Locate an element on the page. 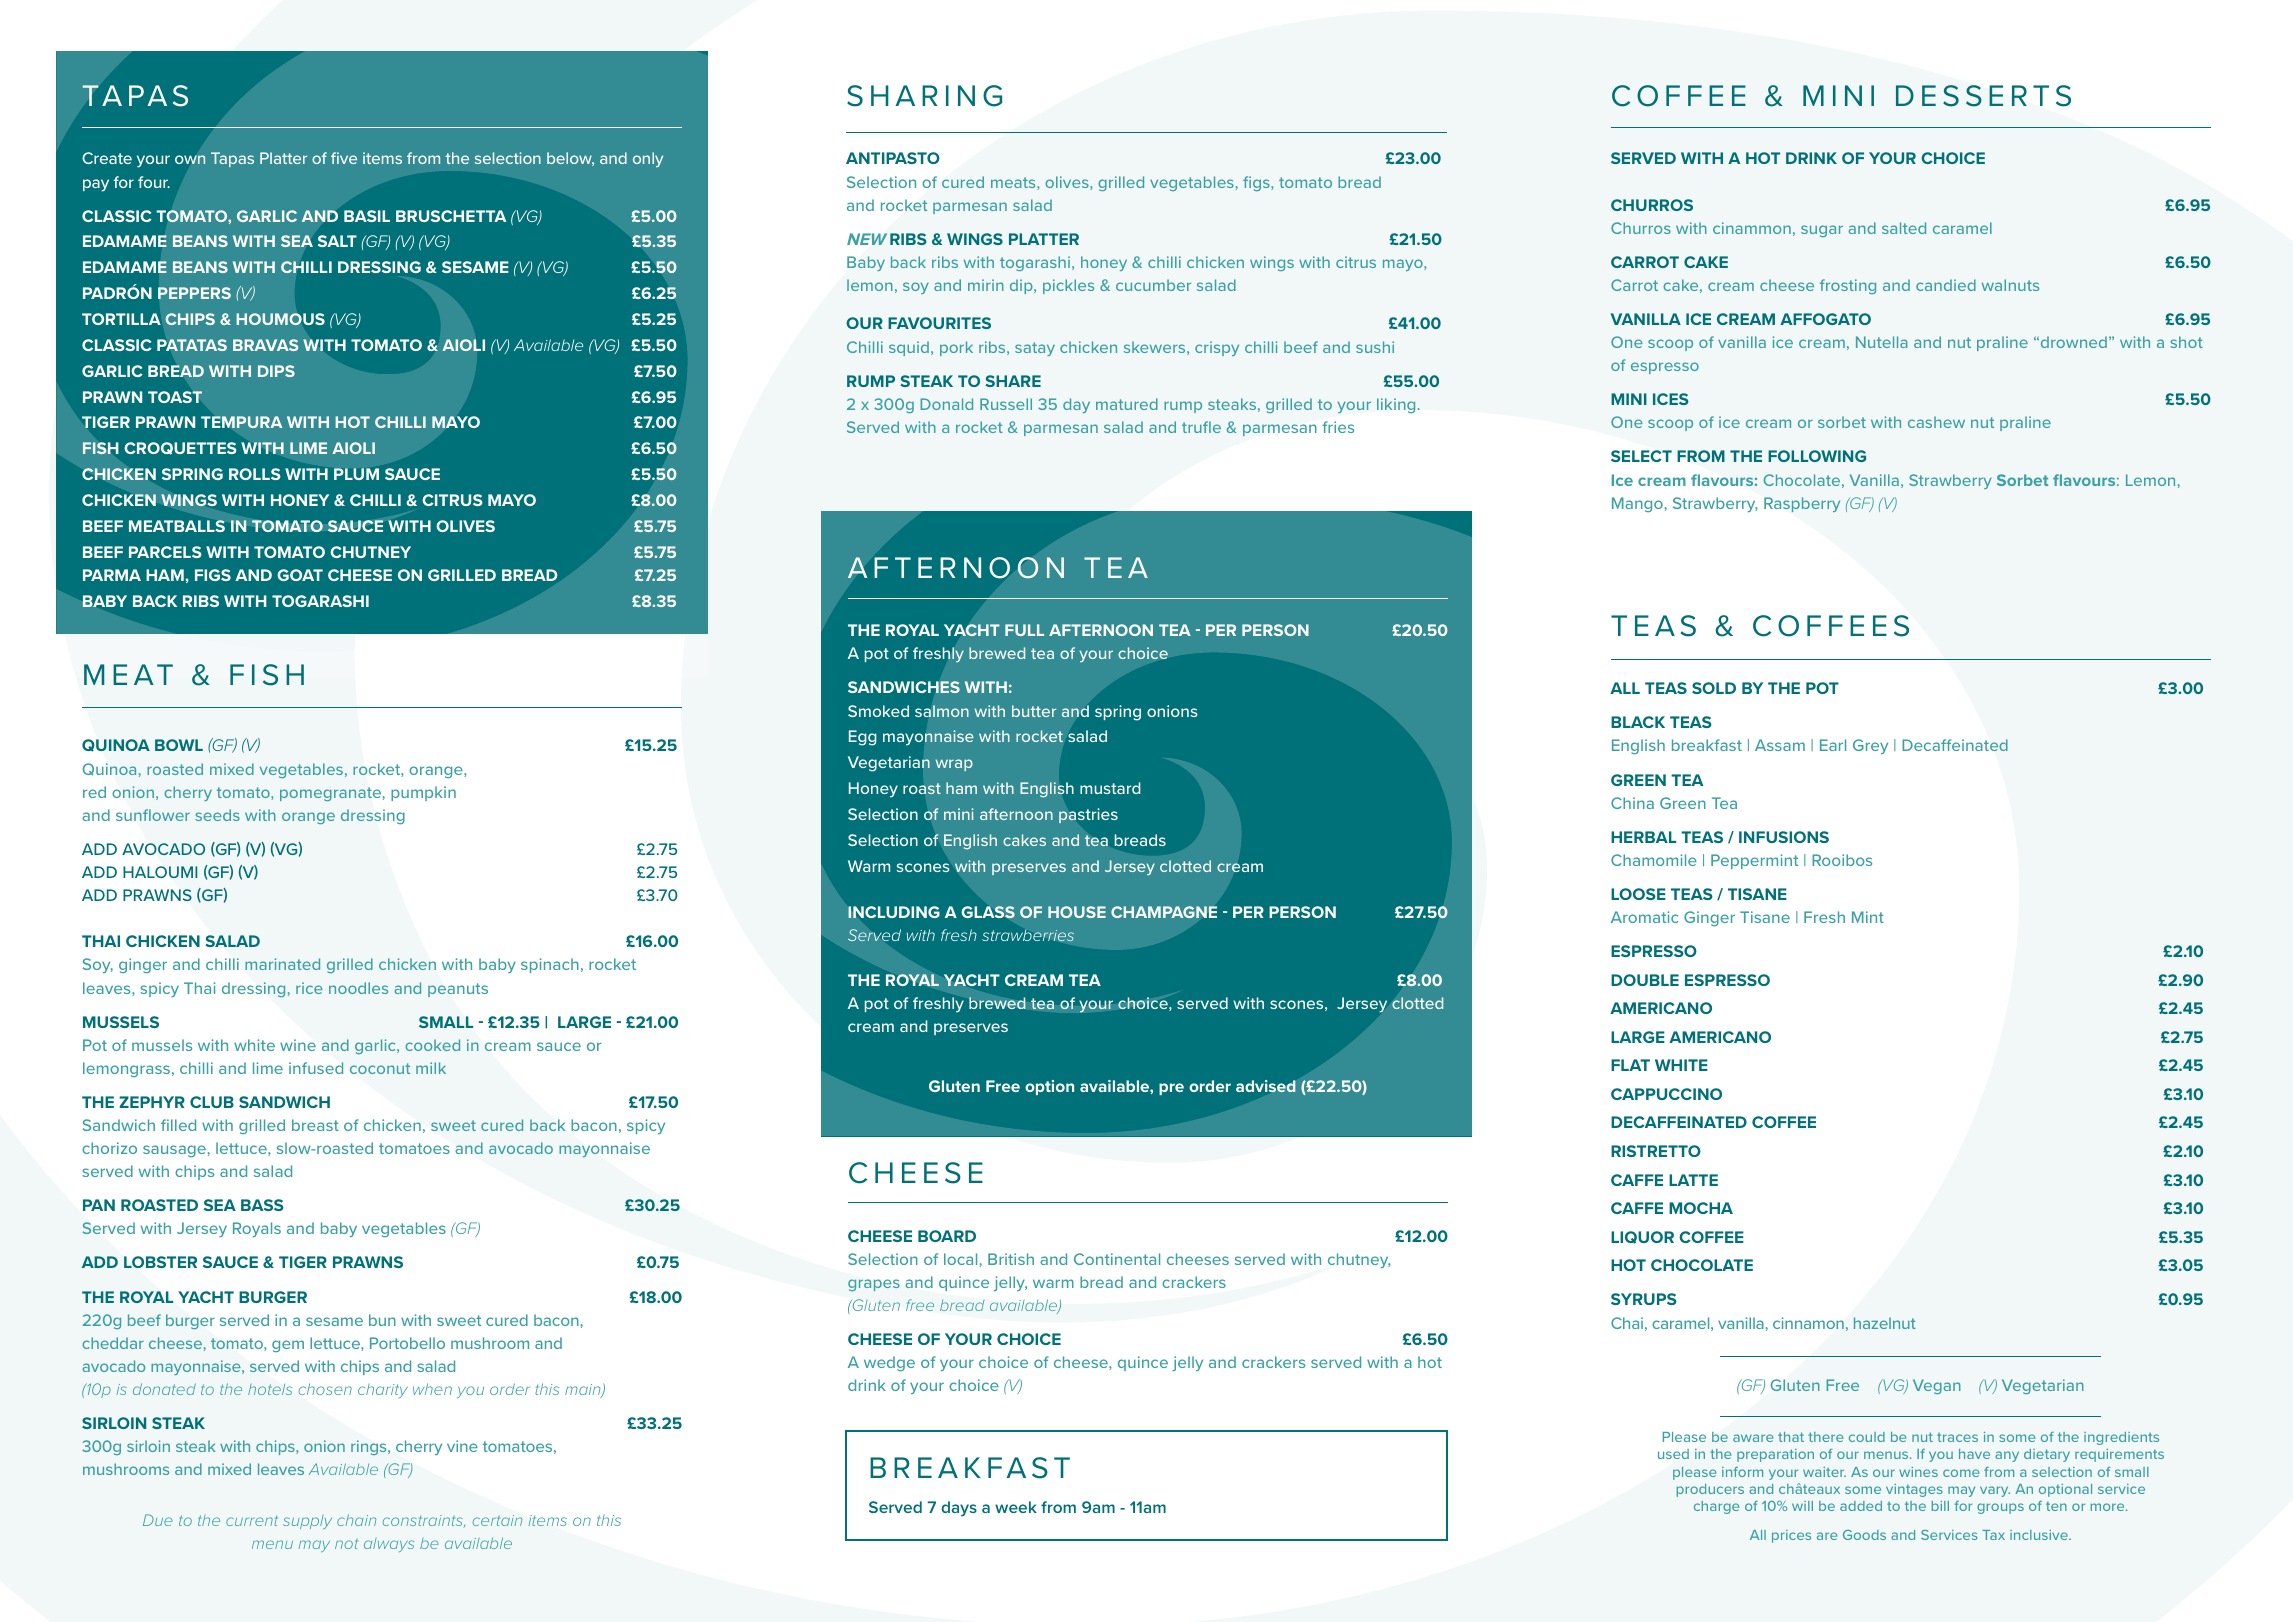  week is located at coordinates (1016, 1507).
